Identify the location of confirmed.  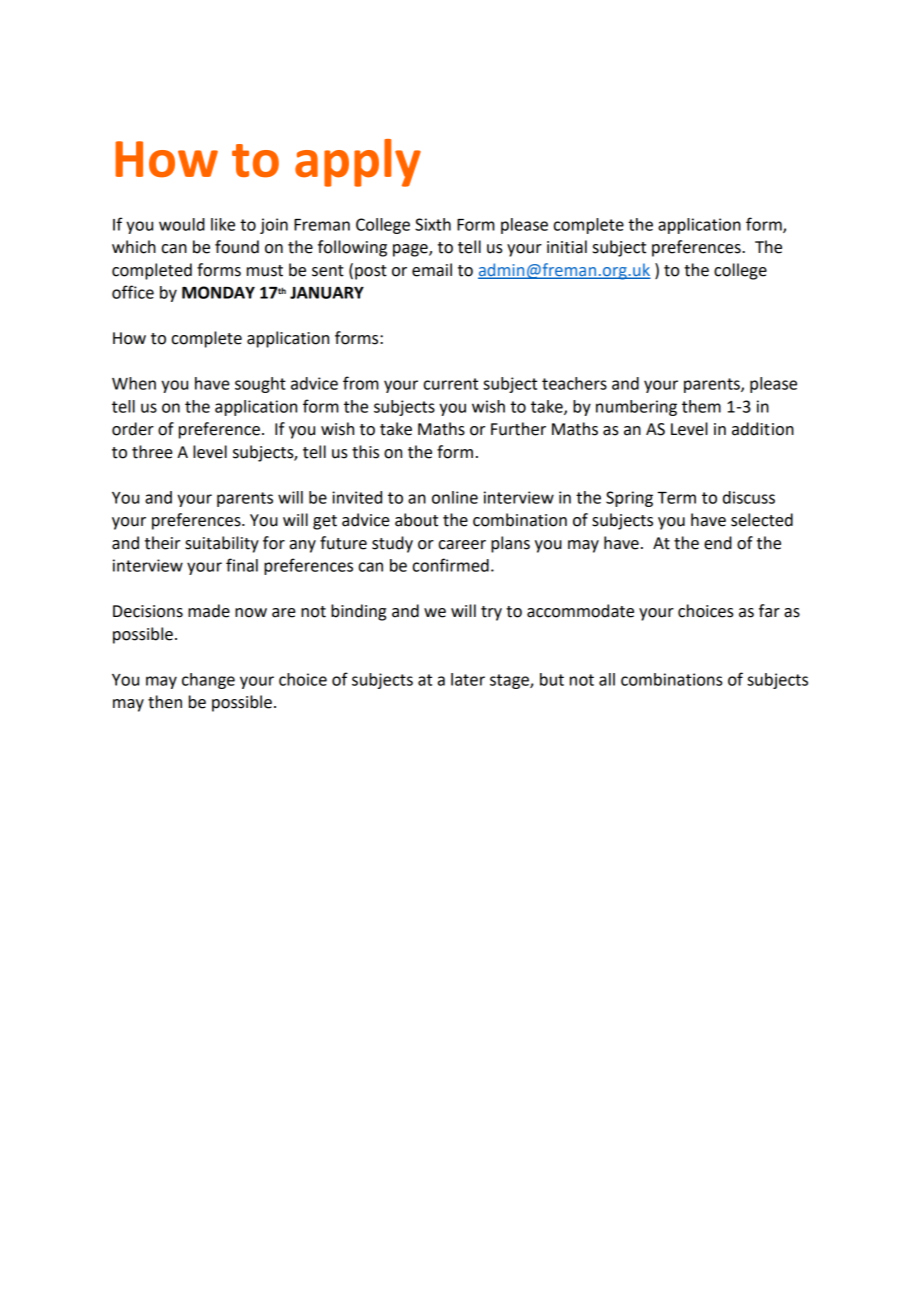
(451, 565).
